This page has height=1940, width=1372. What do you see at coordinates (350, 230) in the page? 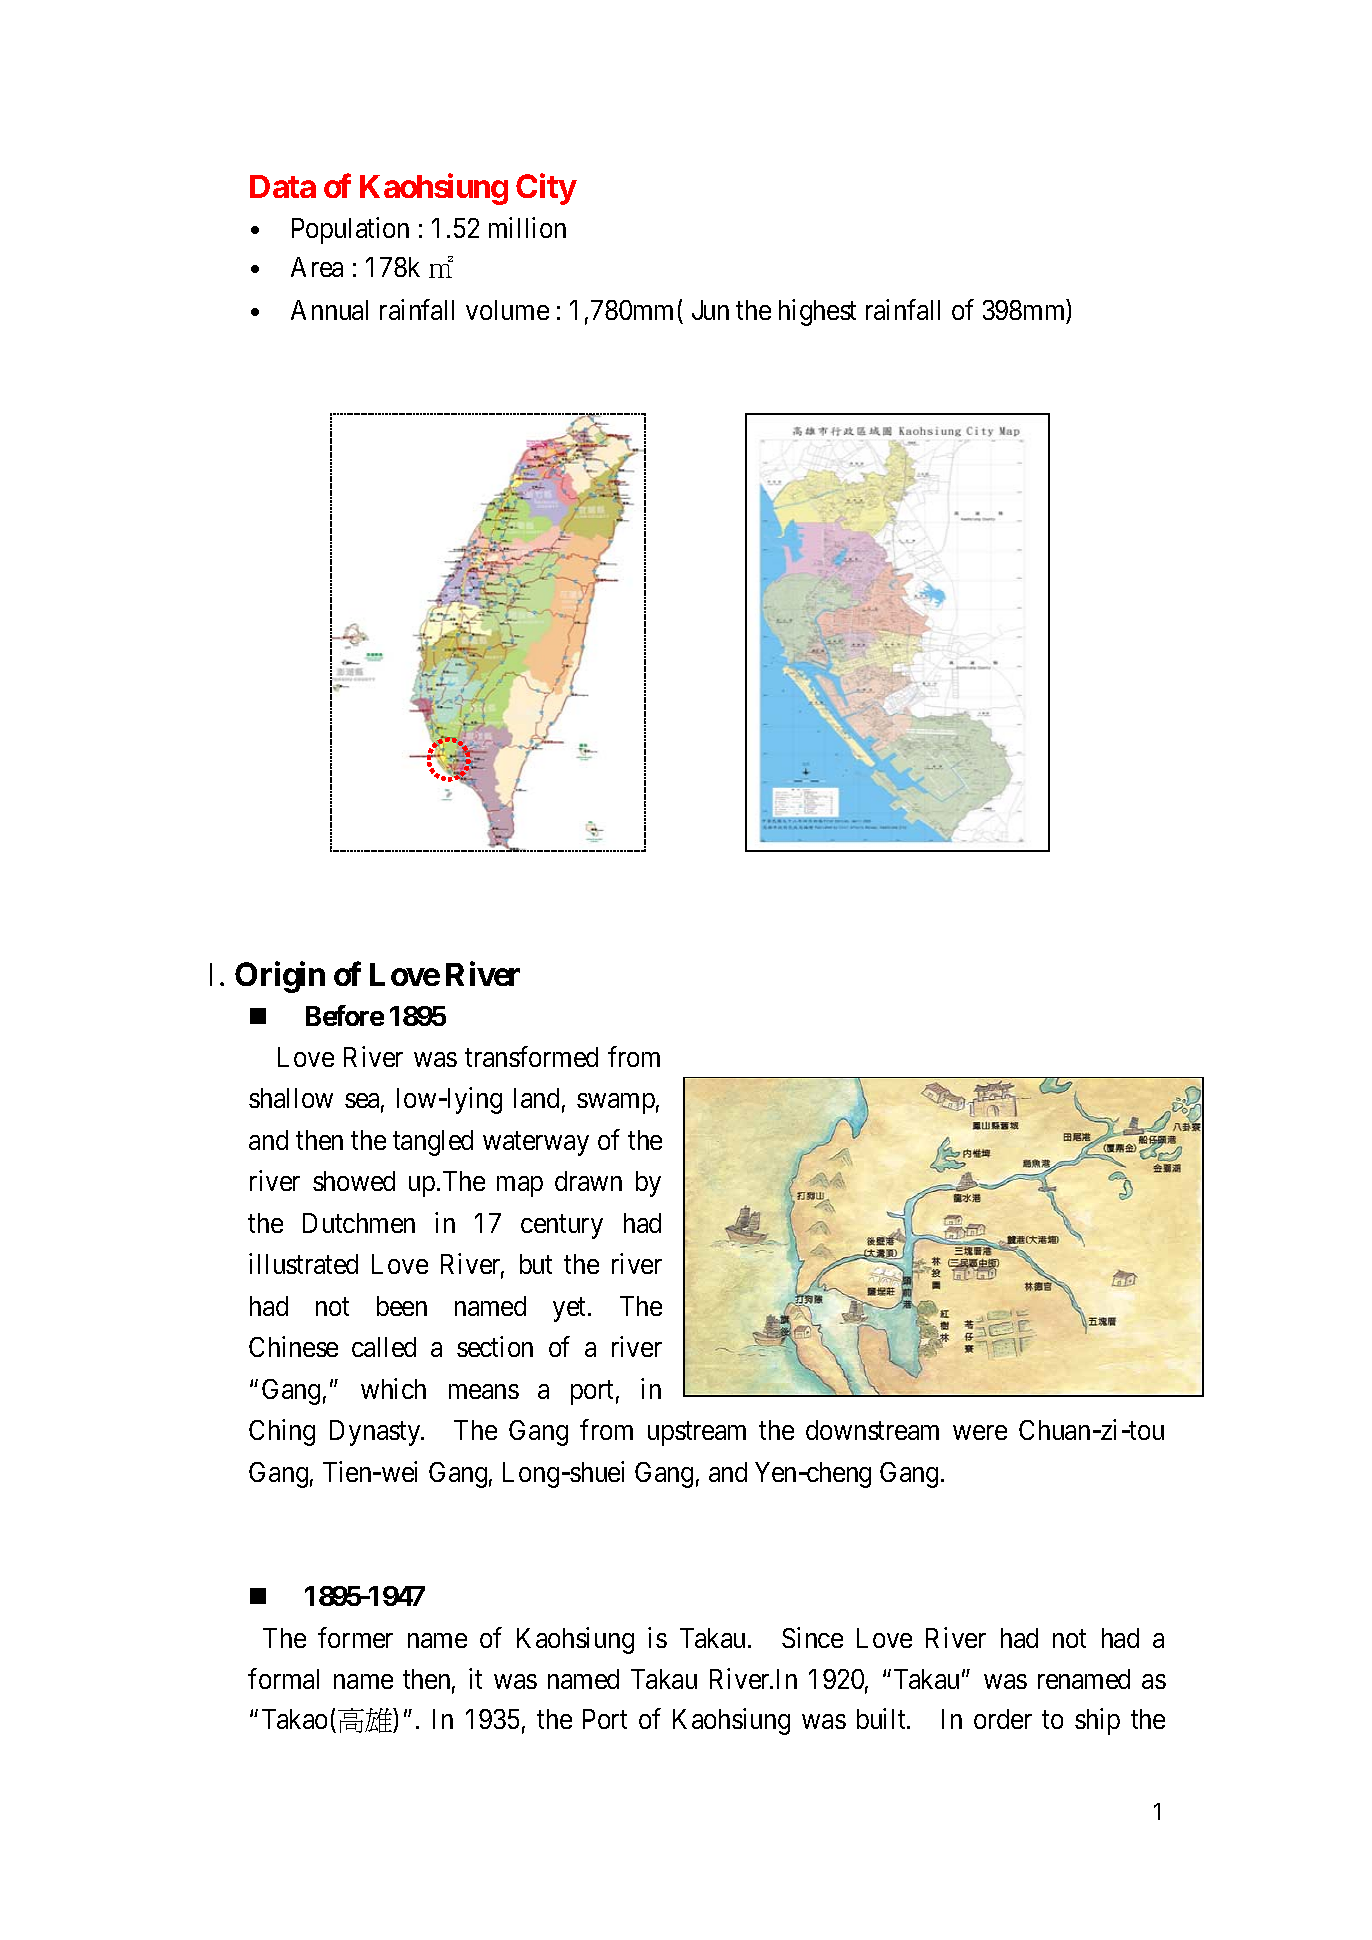
I see `Population` at bounding box center [350, 230].
